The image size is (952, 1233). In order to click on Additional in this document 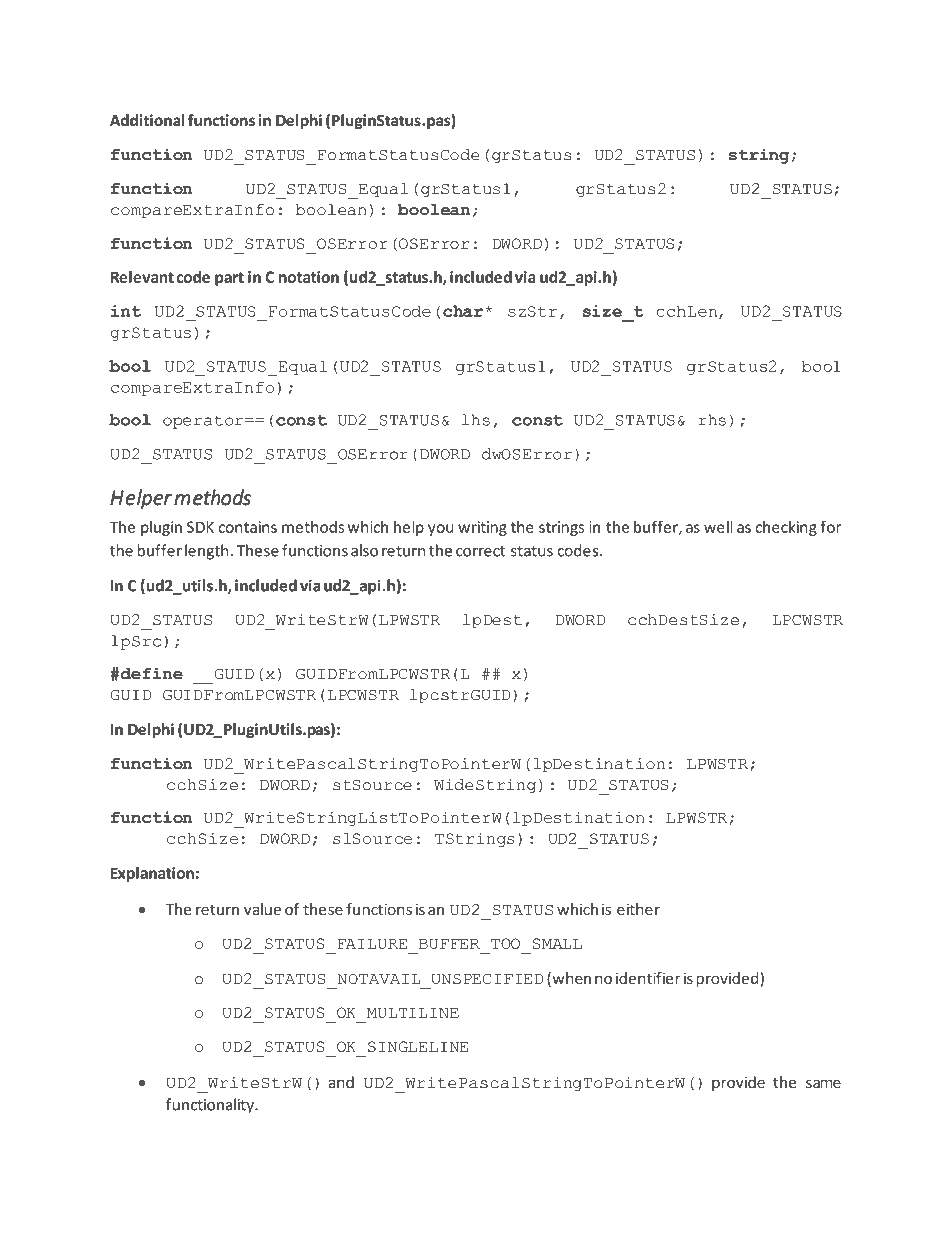, I will do `click(147, 120)`.
